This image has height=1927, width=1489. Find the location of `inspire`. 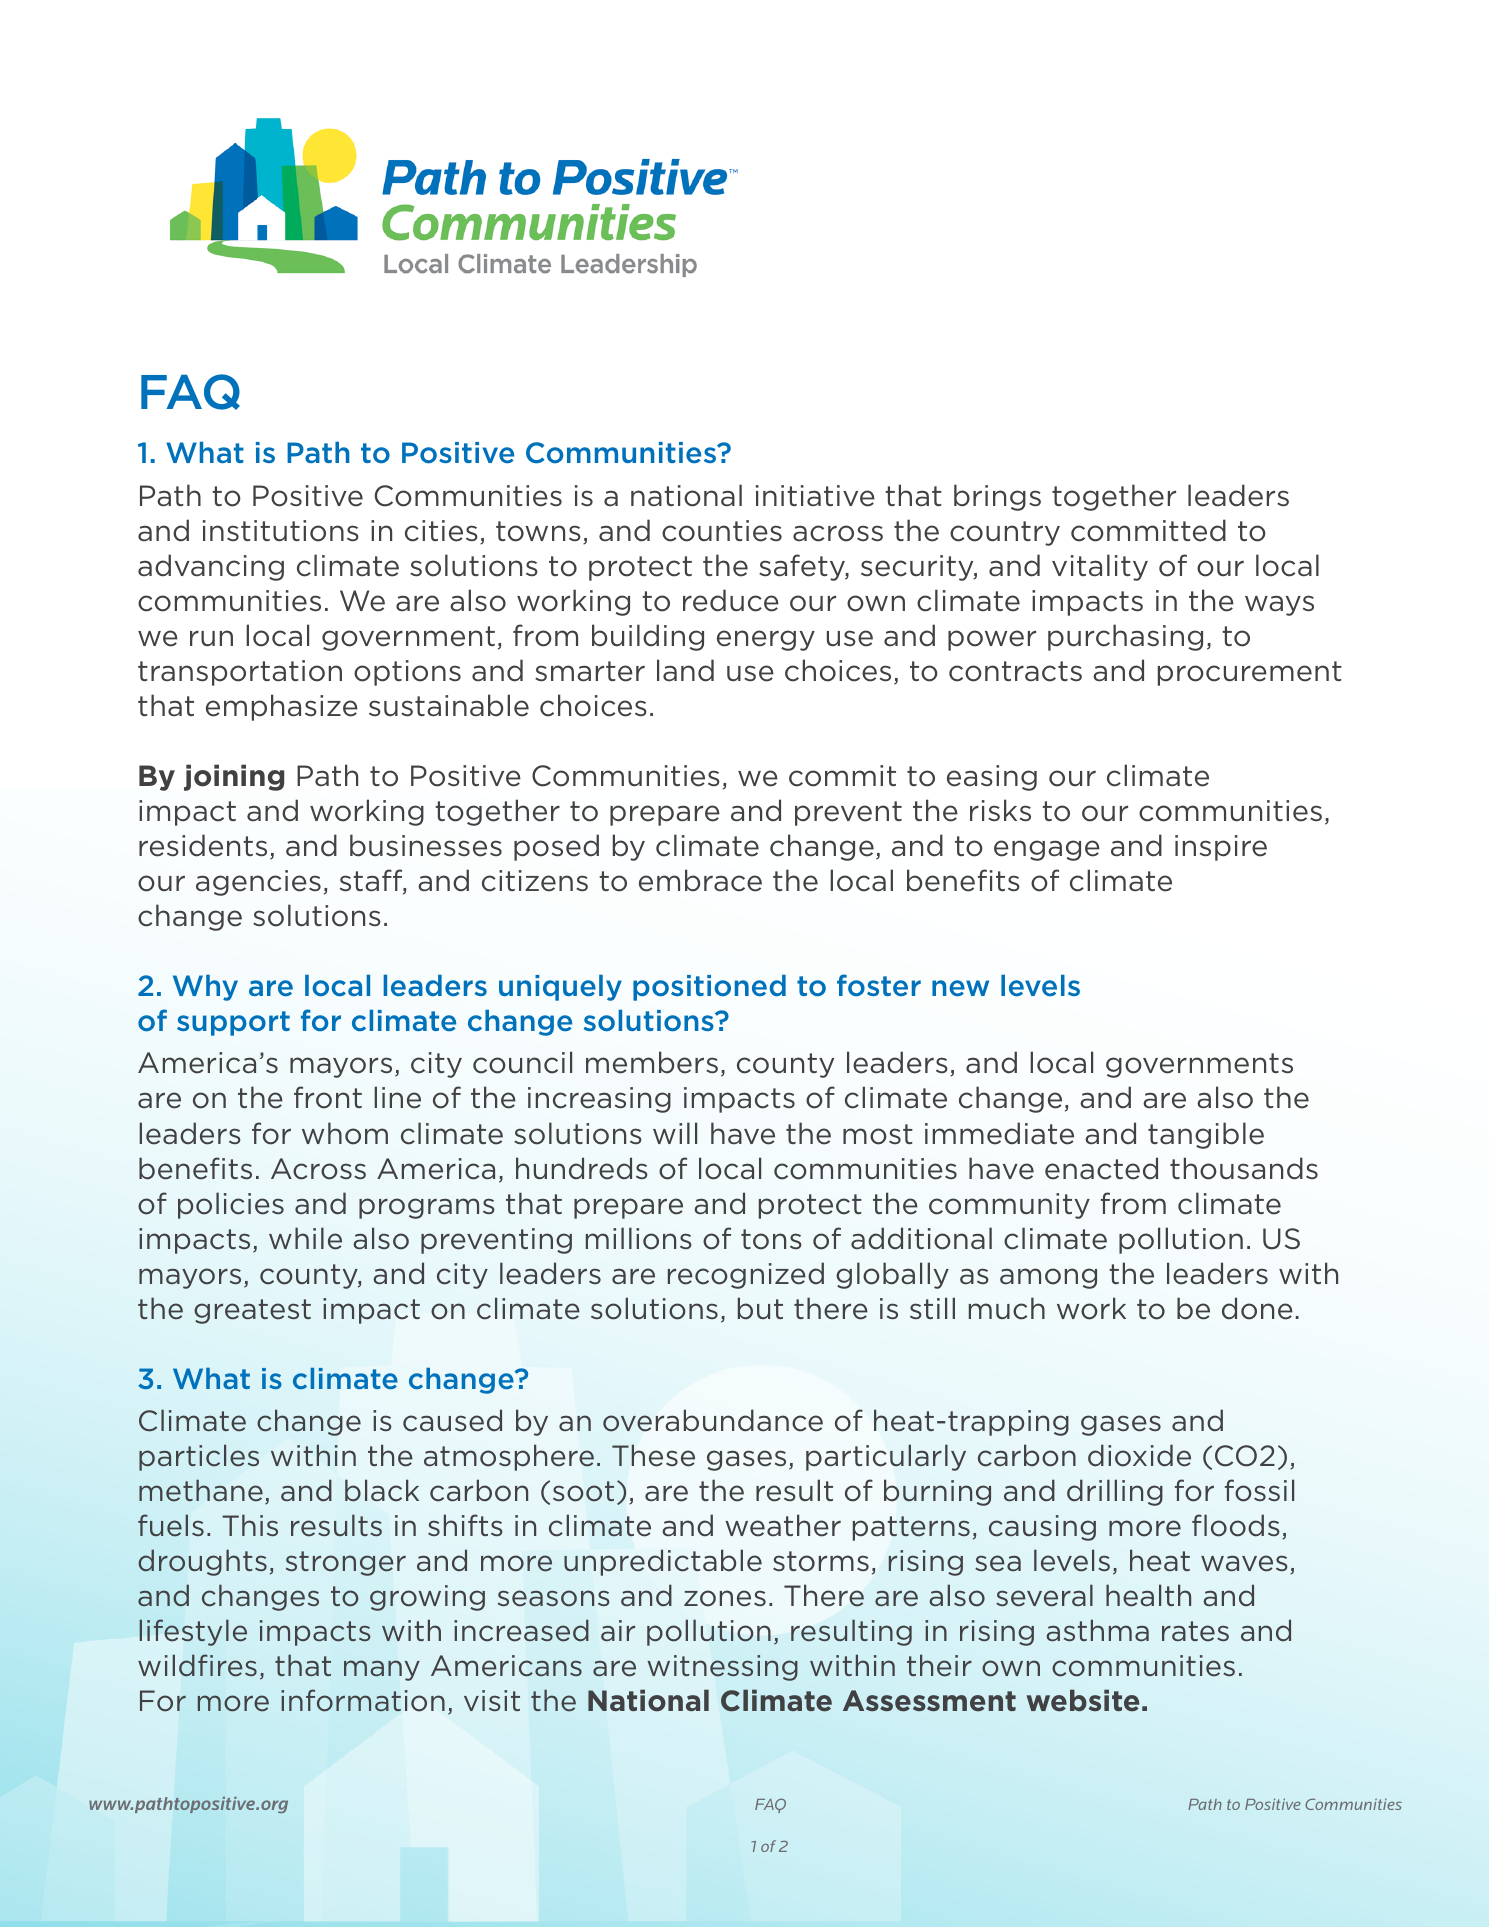

inspire is located at coordinates (1221, 848).
